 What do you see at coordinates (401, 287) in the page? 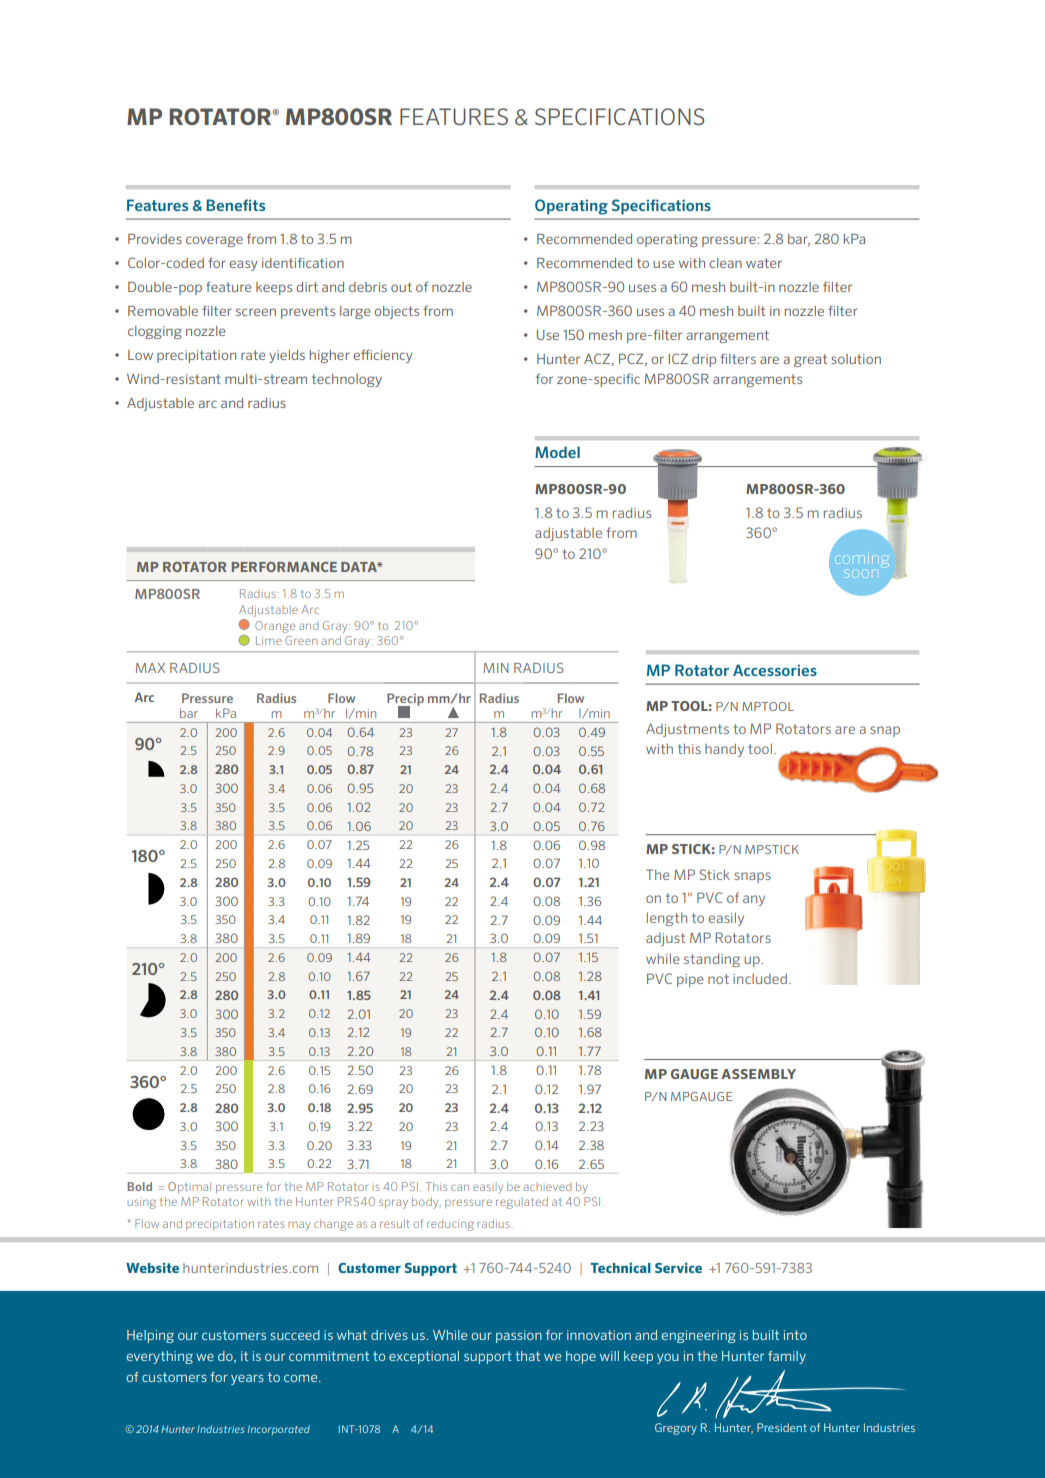
I see `out` at bounding box center [401, 287].
